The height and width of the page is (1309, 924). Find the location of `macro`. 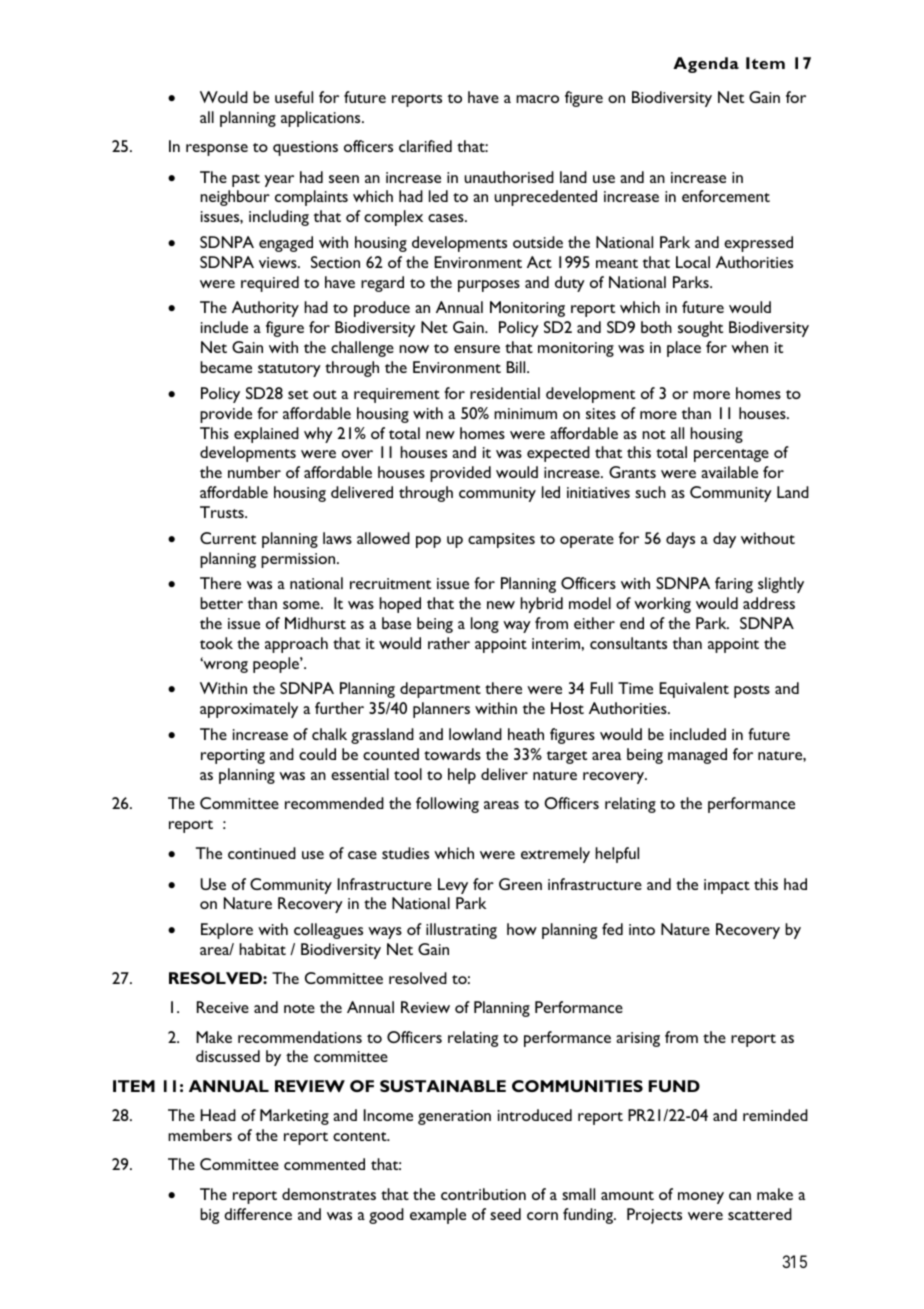

macro is located at coordinates (537, 99).
